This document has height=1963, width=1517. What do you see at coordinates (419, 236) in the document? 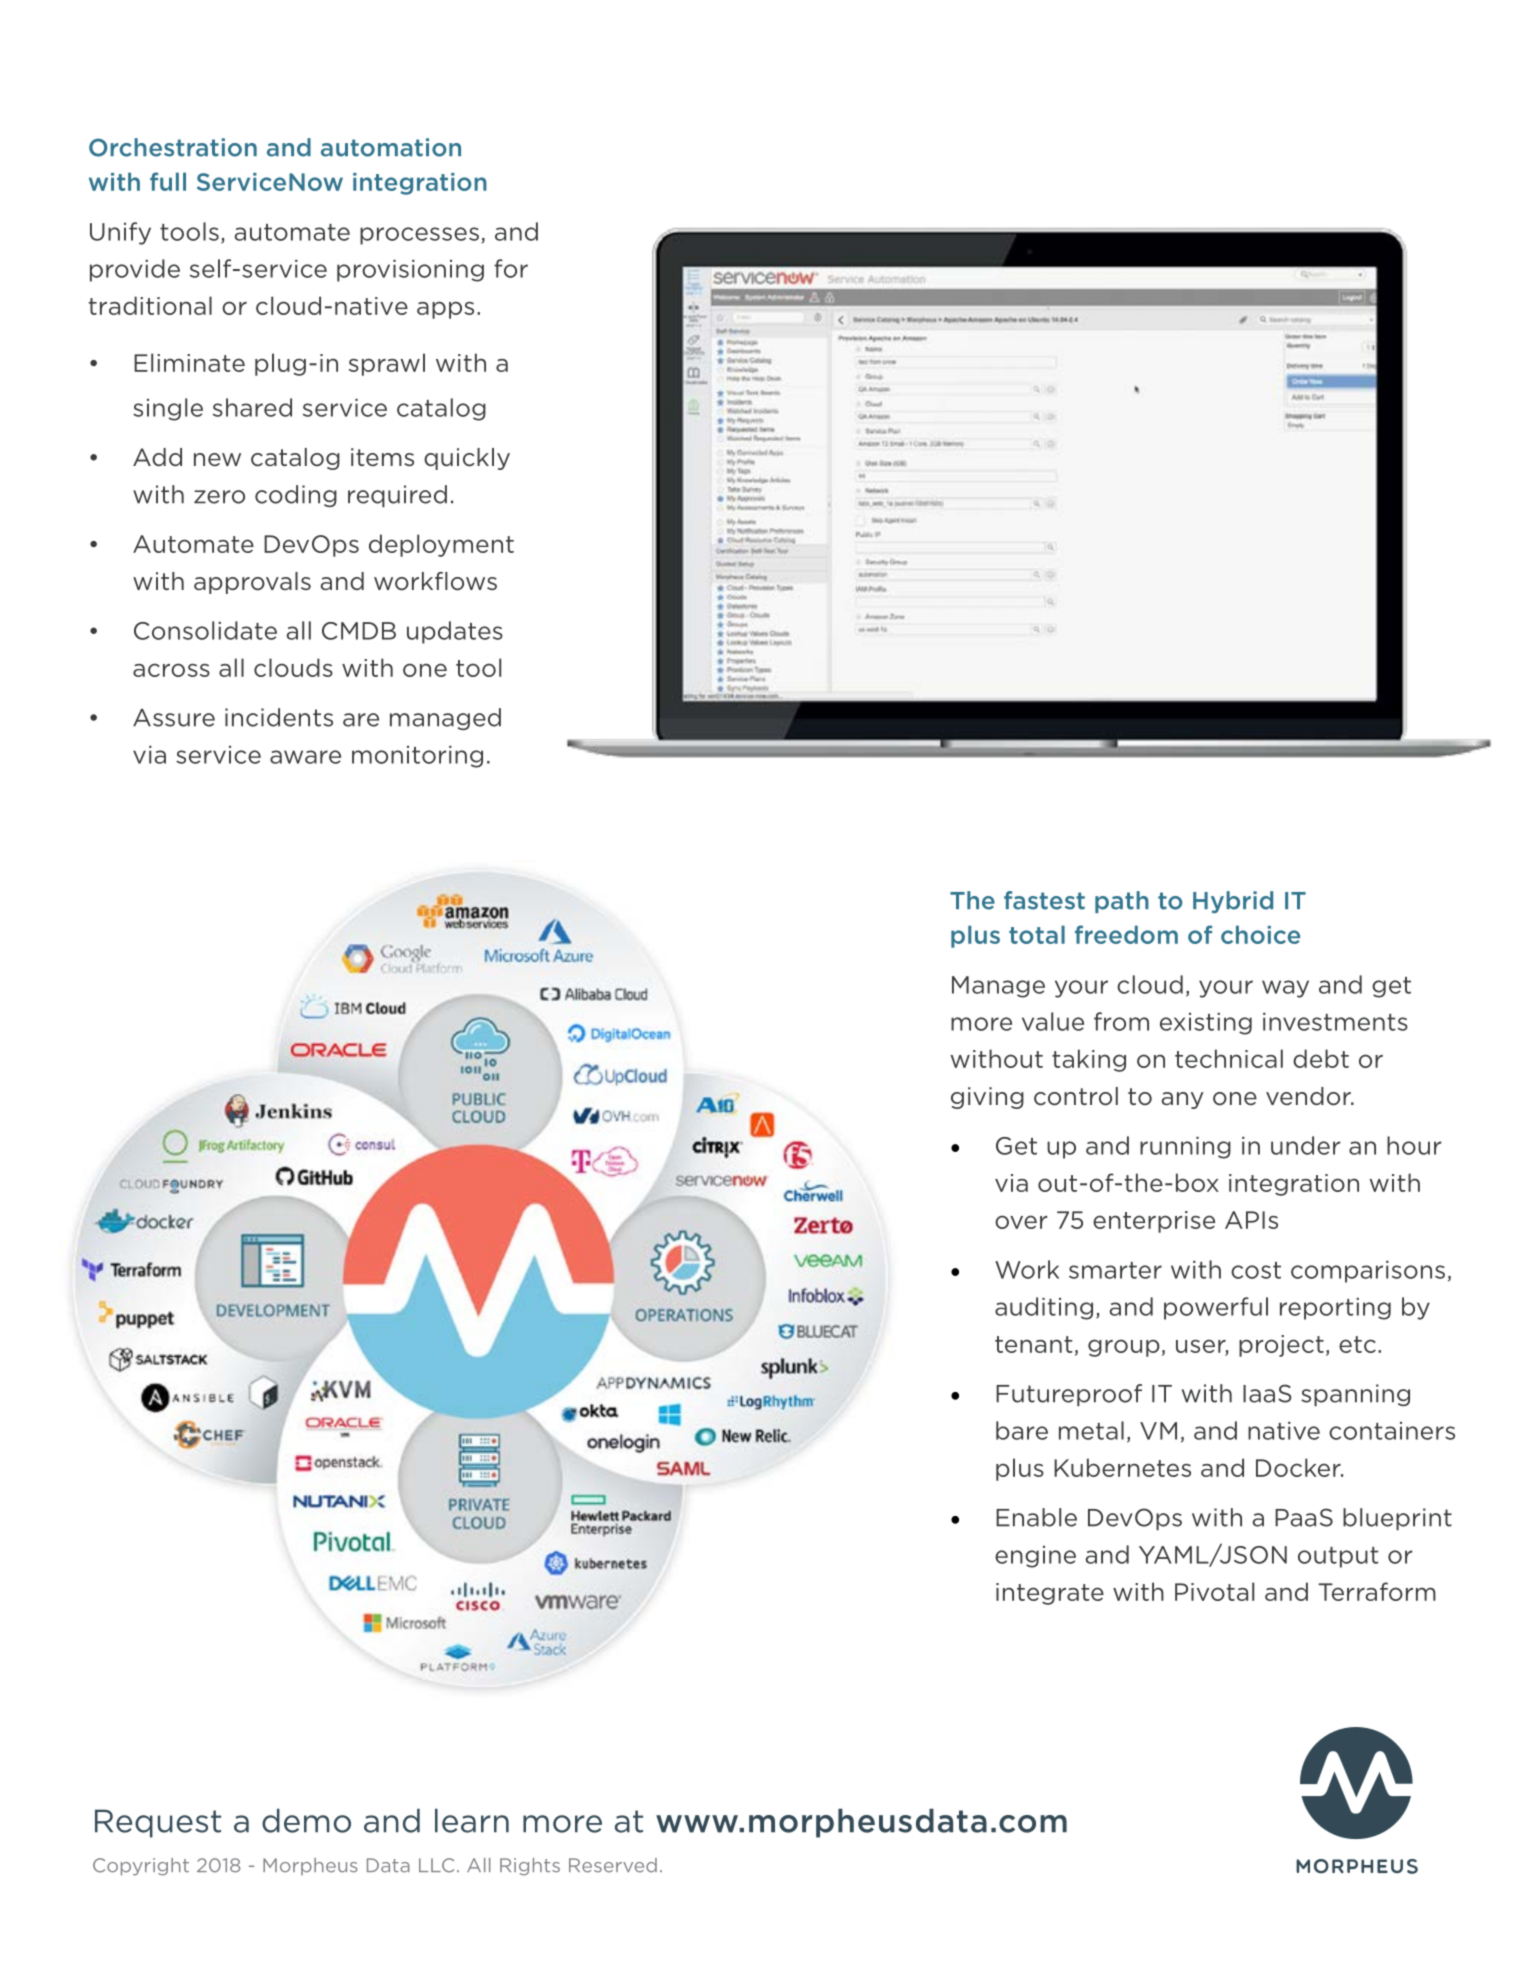
I see `processes` at bounding box center [419, 236].
